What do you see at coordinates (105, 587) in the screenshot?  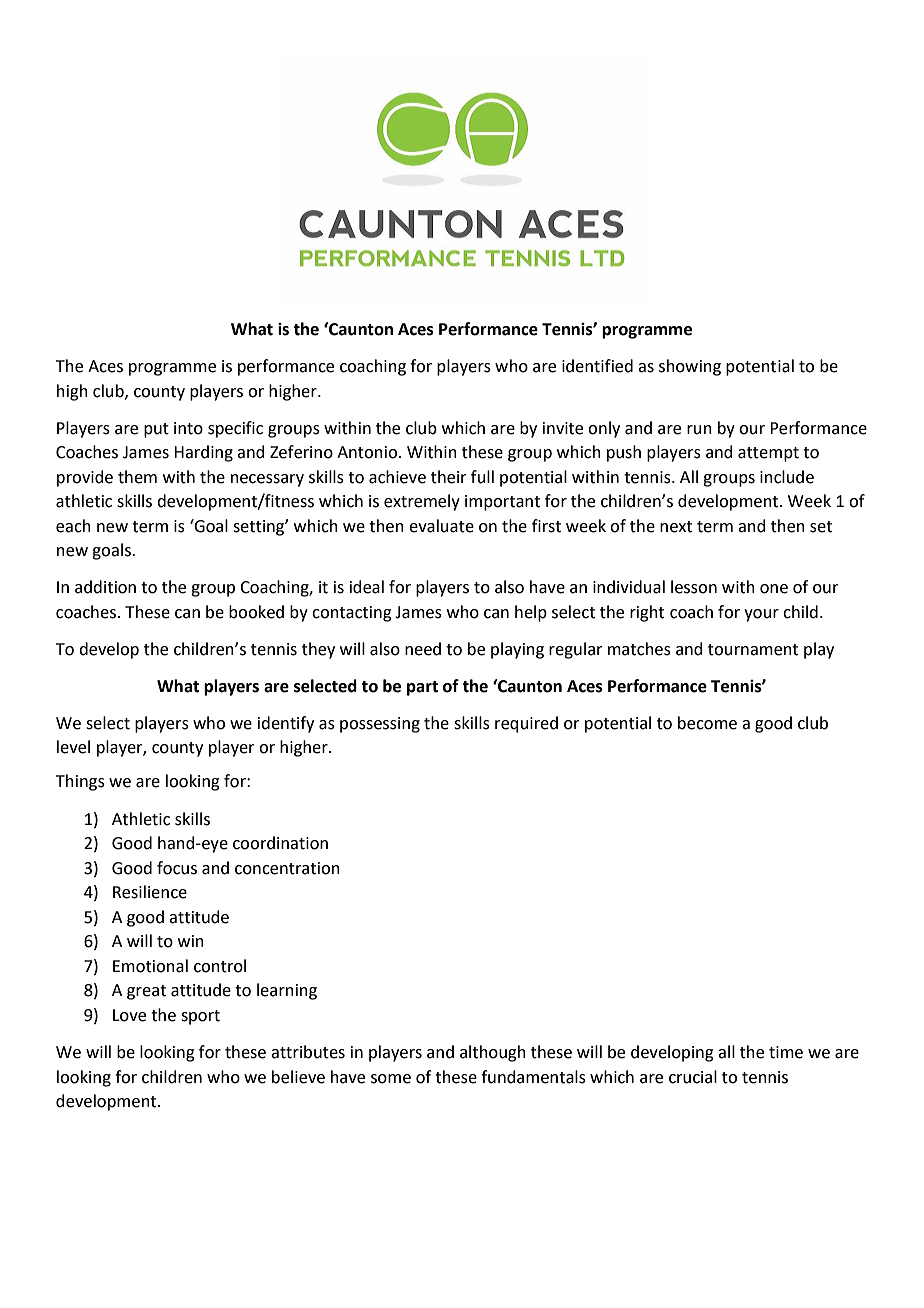 I see `addition` at bounding box center [105, 587].
